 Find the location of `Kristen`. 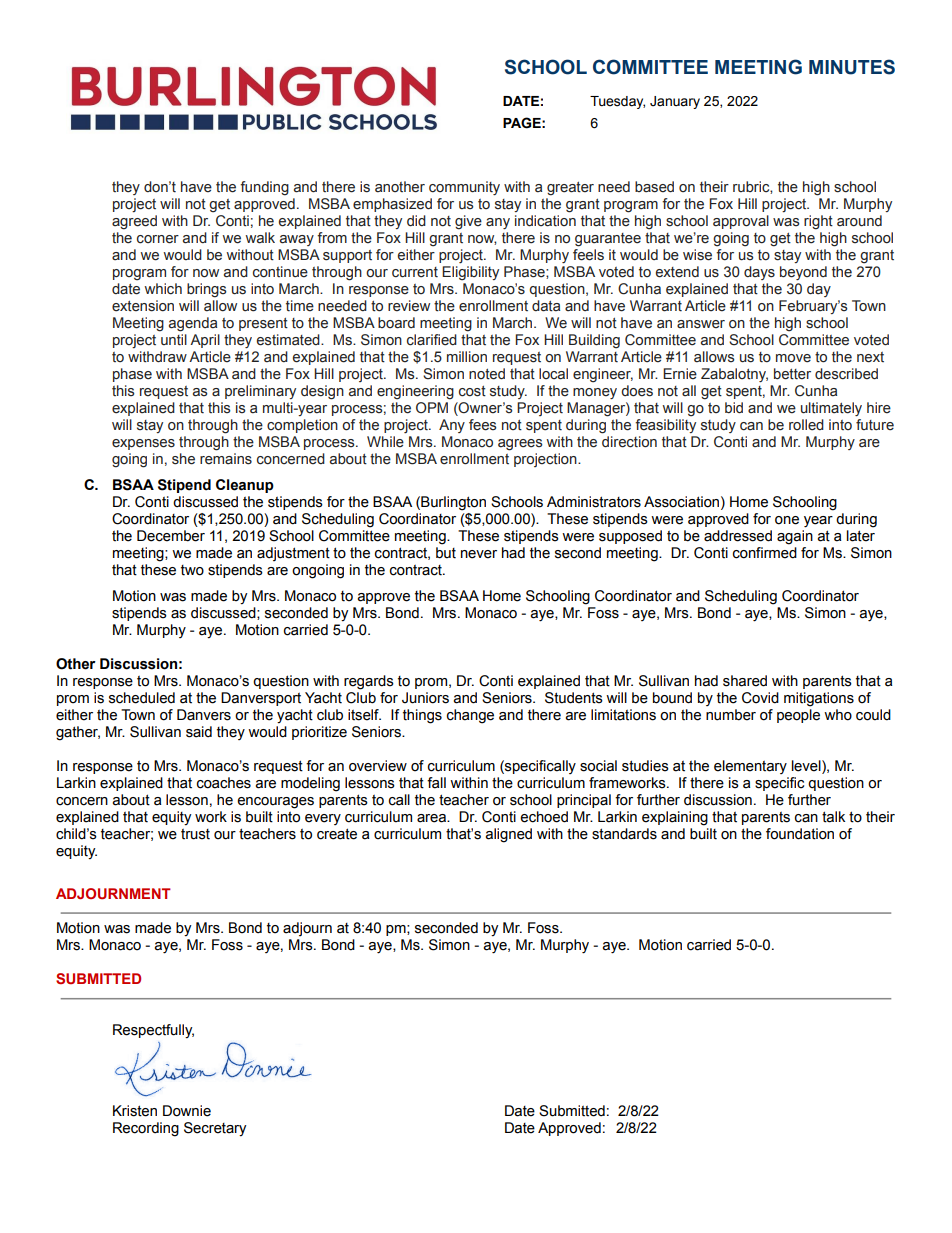

Kristen is located at coordinates (135, 1111).
